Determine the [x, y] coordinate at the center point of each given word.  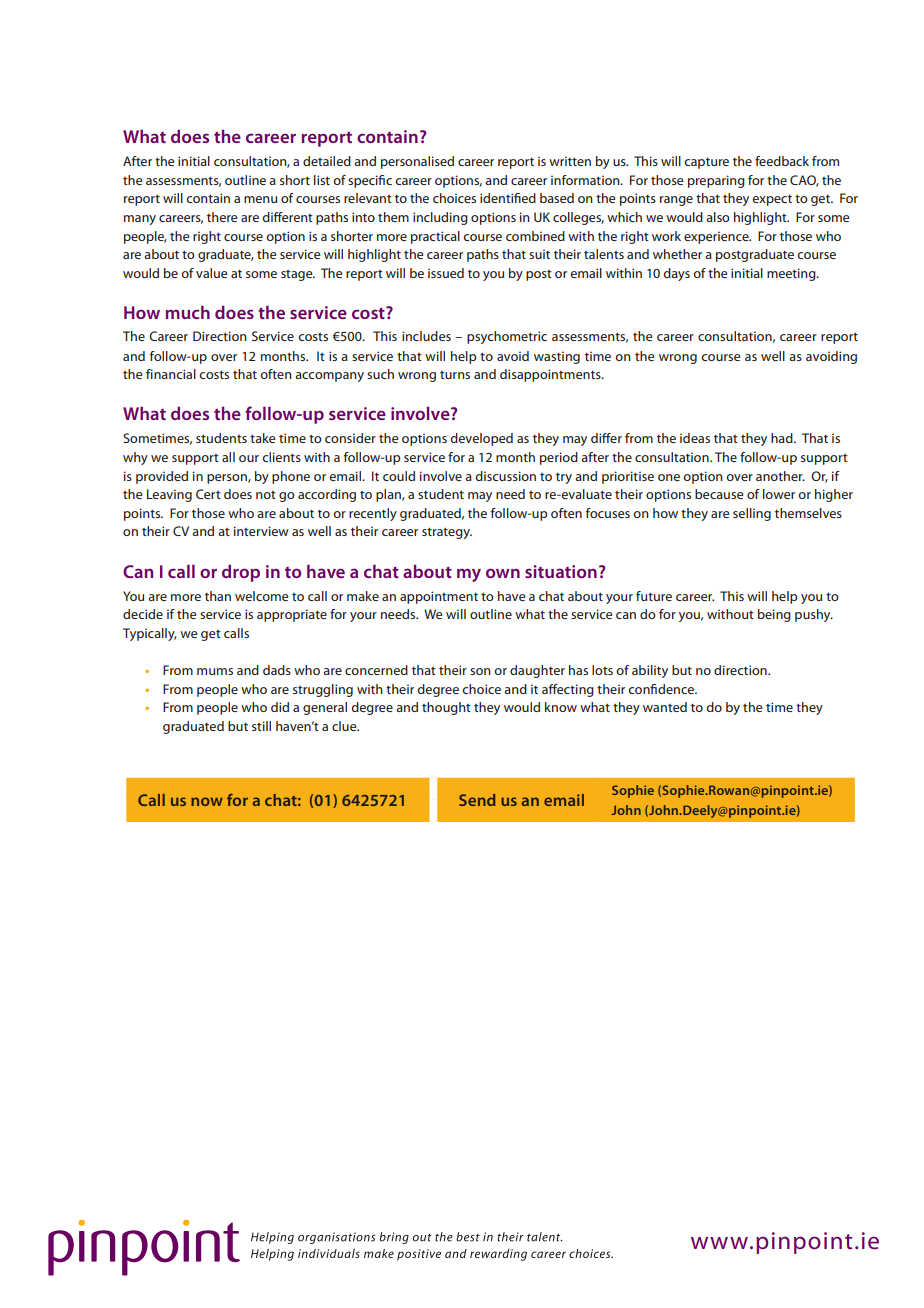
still [261, 726]
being [774, 615]
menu [260, 199]
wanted [665, 707]
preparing [716, 181]
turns [455, 375]
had [783, 438]
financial [171, 374]
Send [477, 800]
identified [508, 198]
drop [241, 573]
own [503, 573]
